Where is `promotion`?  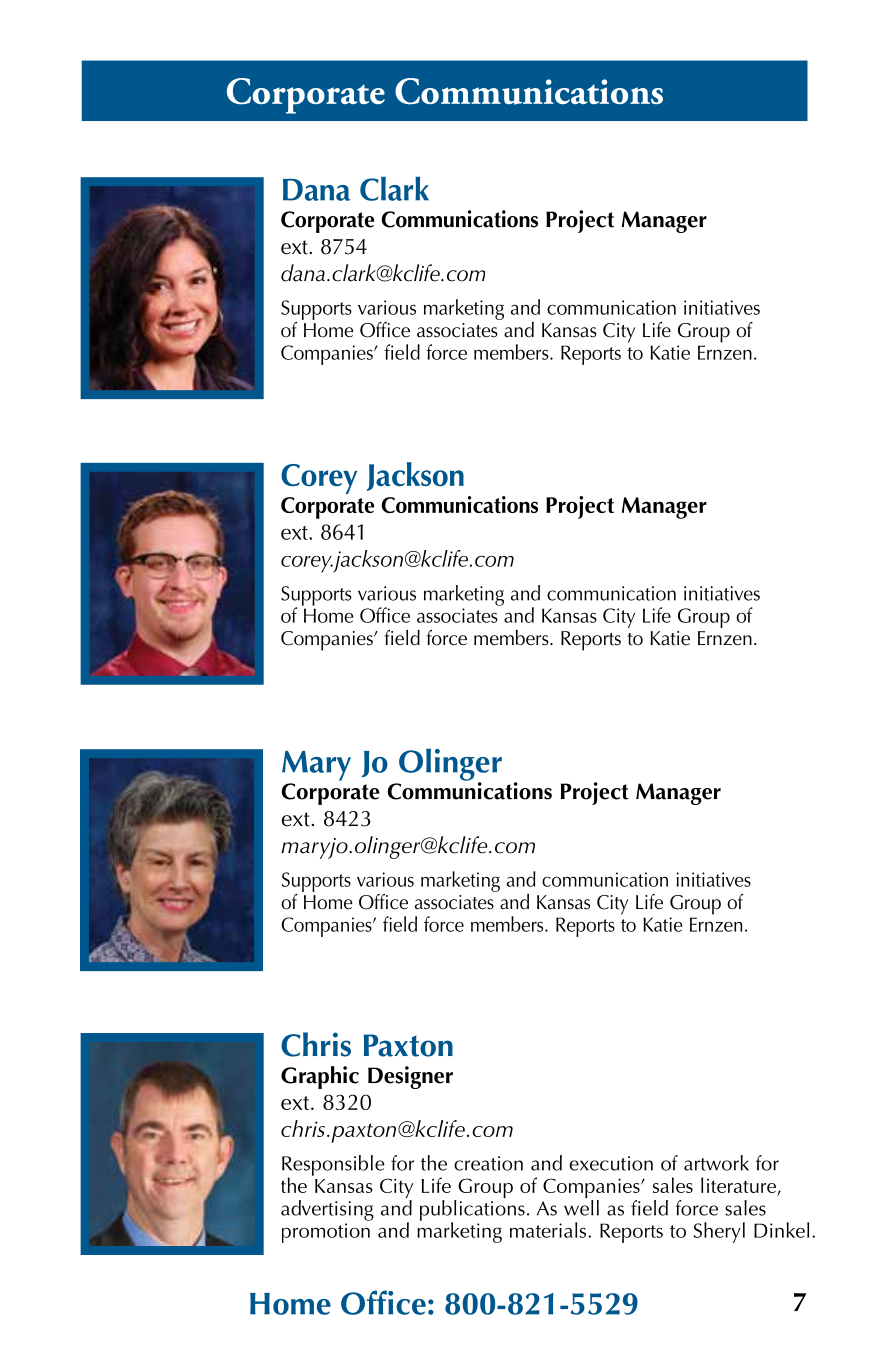 promotion is located at coordinates (326, 1233).
